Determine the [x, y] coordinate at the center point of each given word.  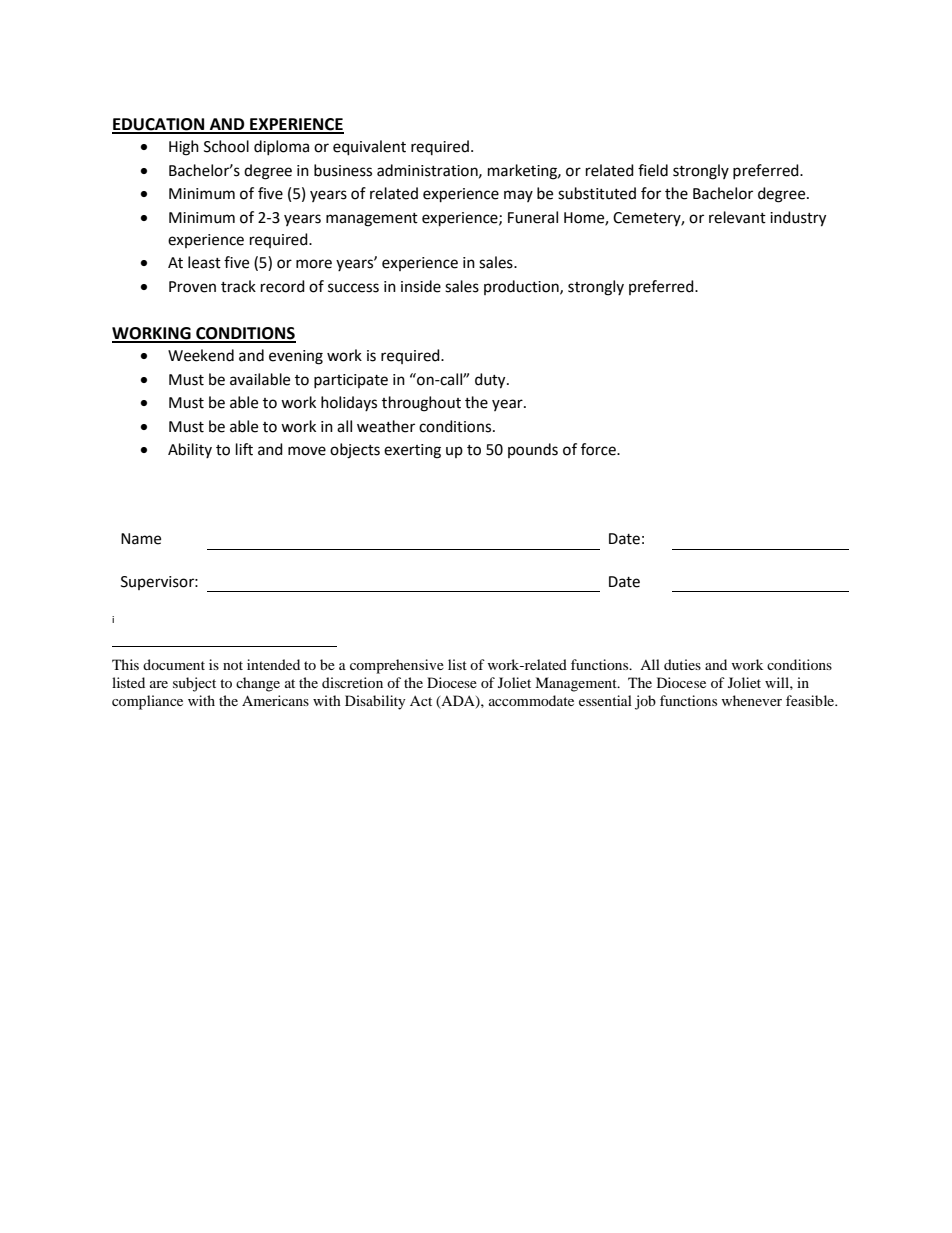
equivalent [369, 148]
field [653, 170]
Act [421, 701]
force [599, 449]
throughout [421, 404]
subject [194, 684]
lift [244, 449]
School [226, 146]
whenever [751, 700]
